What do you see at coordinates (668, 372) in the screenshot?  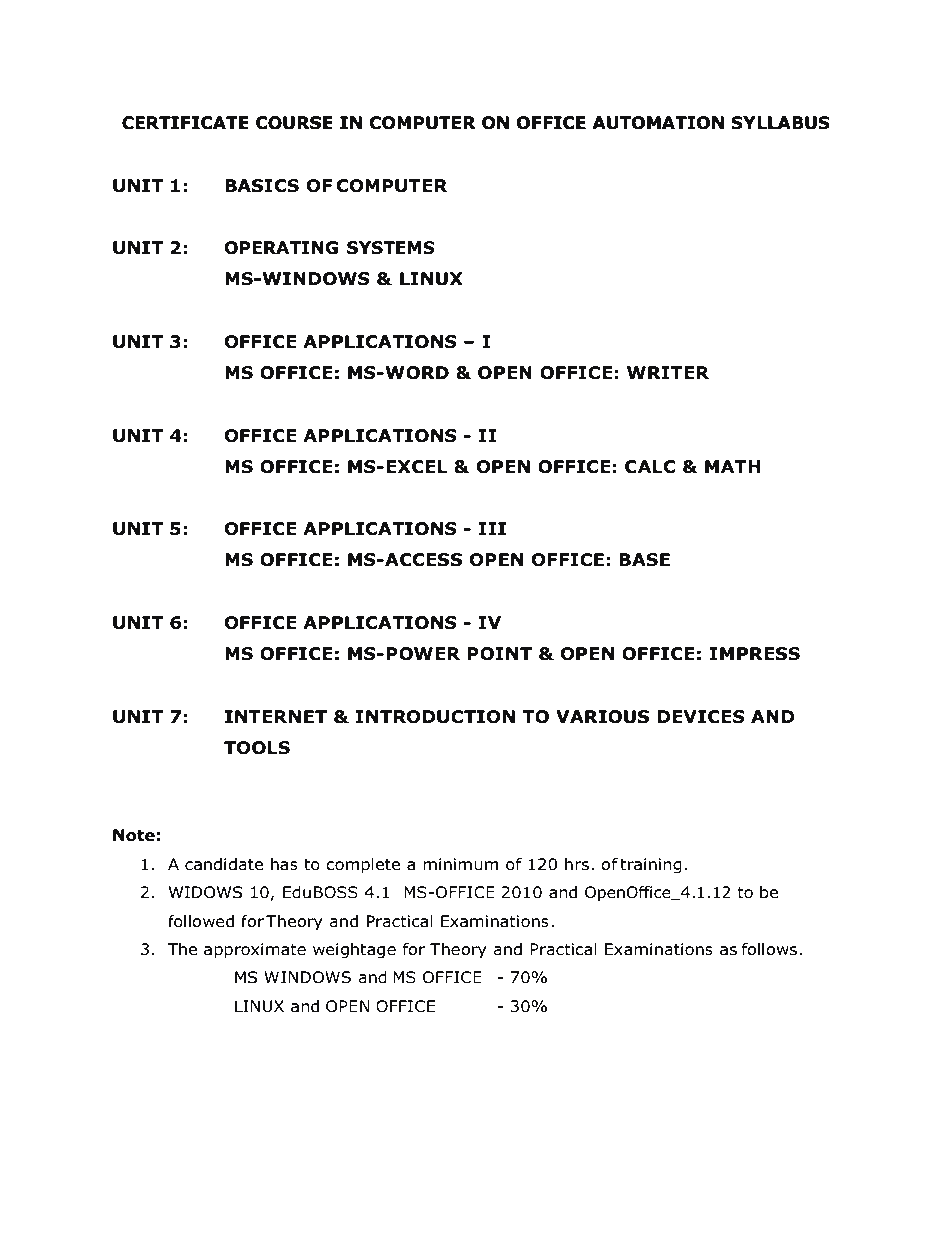 I see `WRITER` at bounding box center [668, 372].
